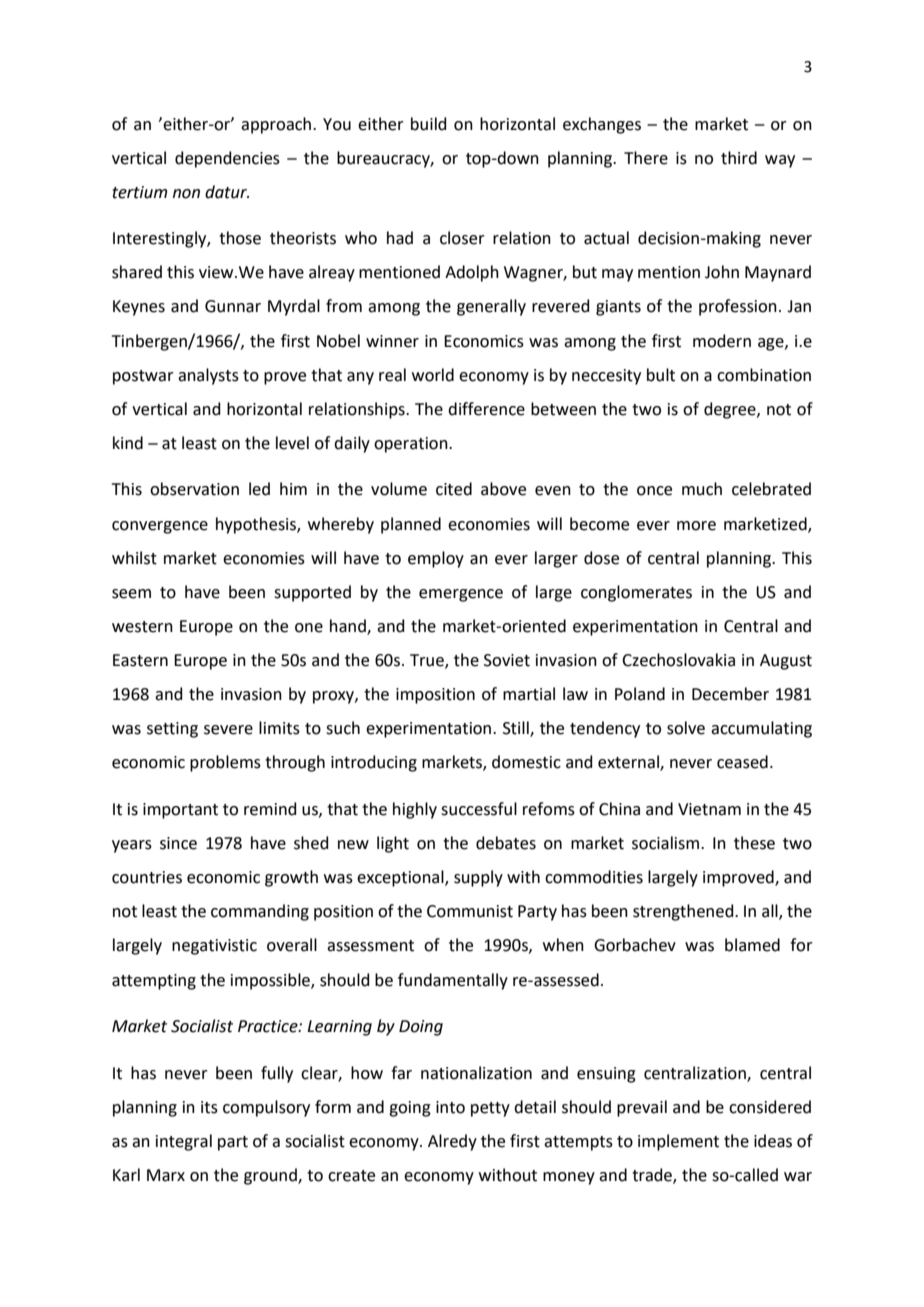  What do you see at coordinates (479, 809) in the page?
I see `successful` at bounding box center [479, 809].
